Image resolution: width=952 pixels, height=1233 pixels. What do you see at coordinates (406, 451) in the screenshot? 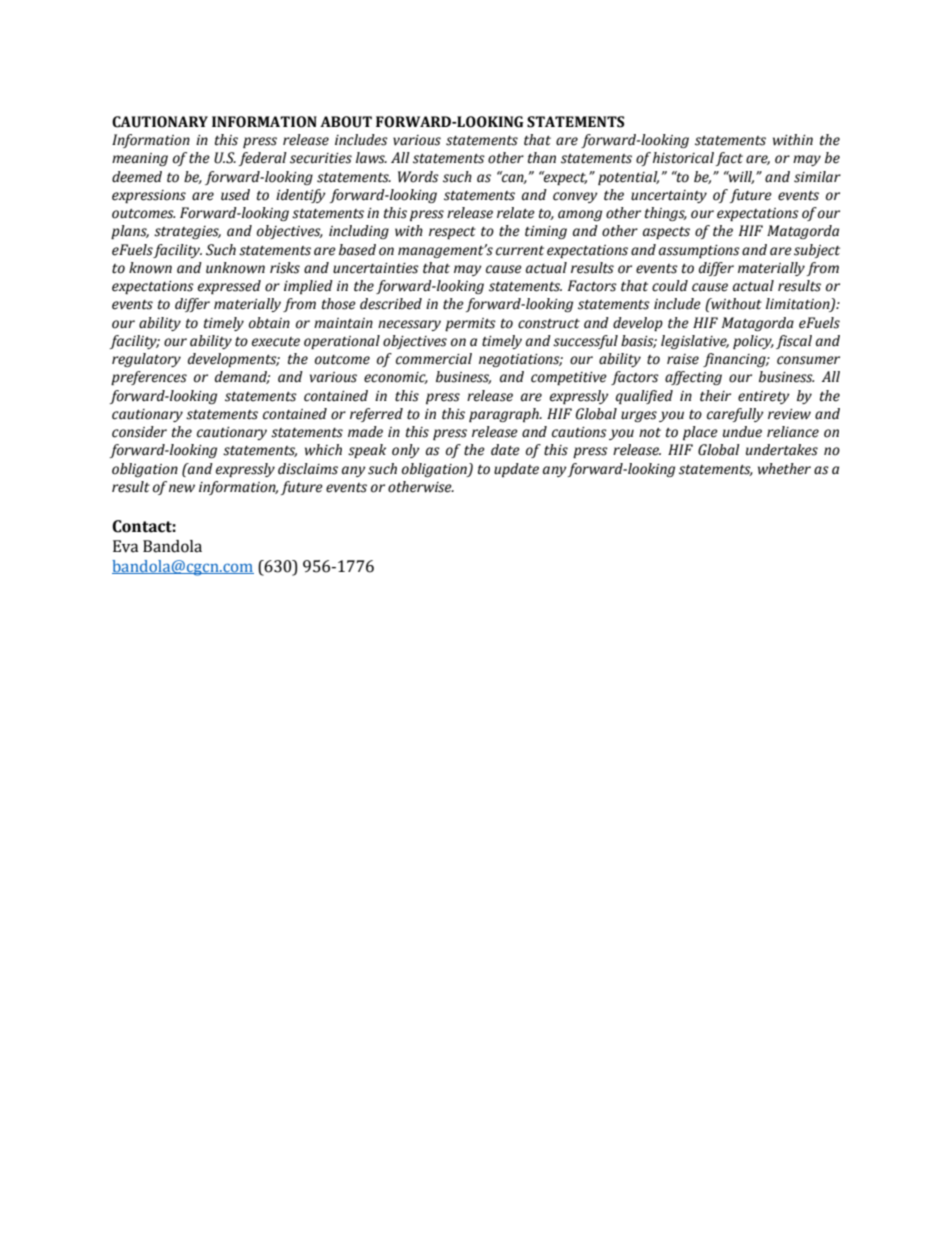
I see `only` at bounding box center [406, 451].
